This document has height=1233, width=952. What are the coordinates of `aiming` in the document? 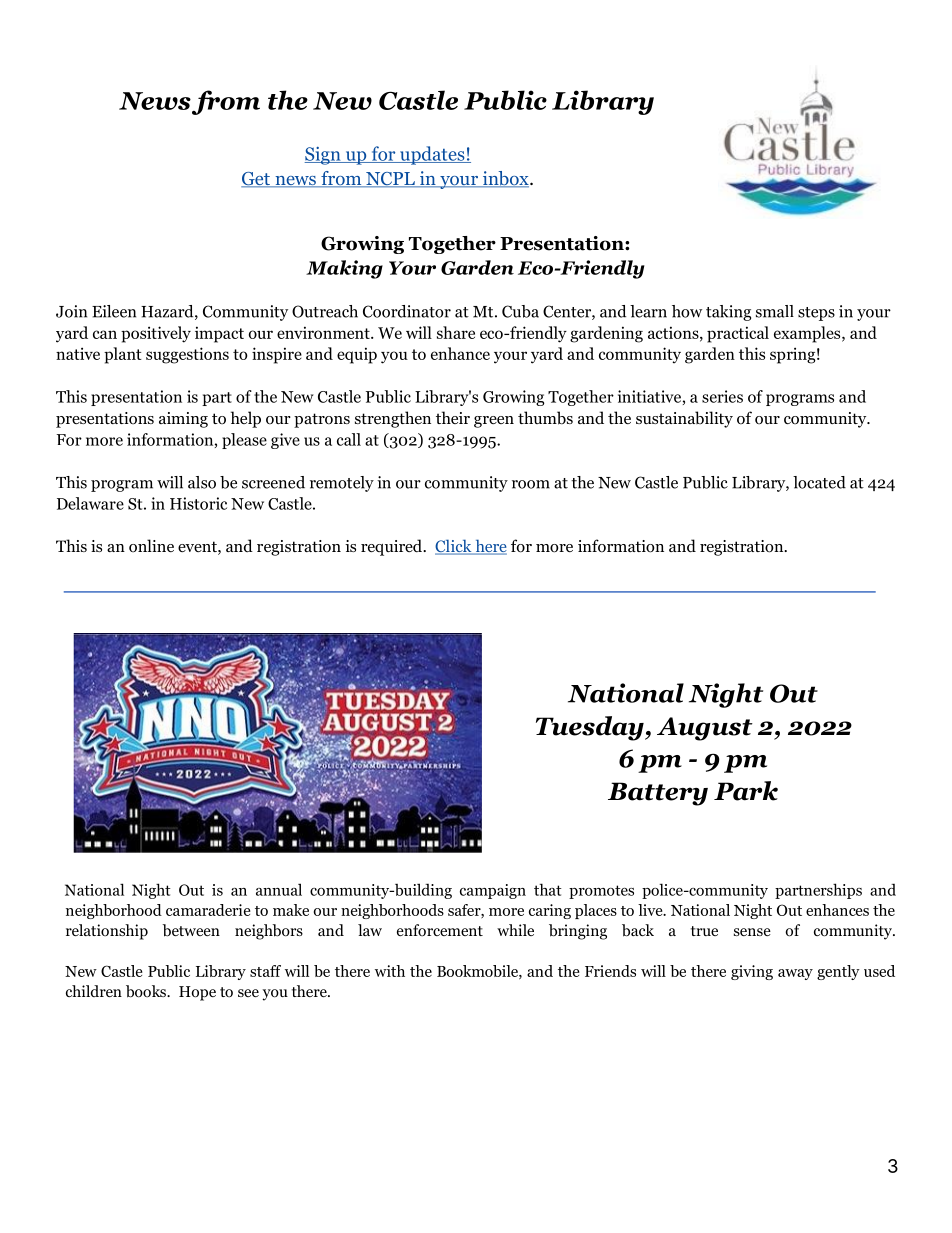 It's located at (183, 420).
